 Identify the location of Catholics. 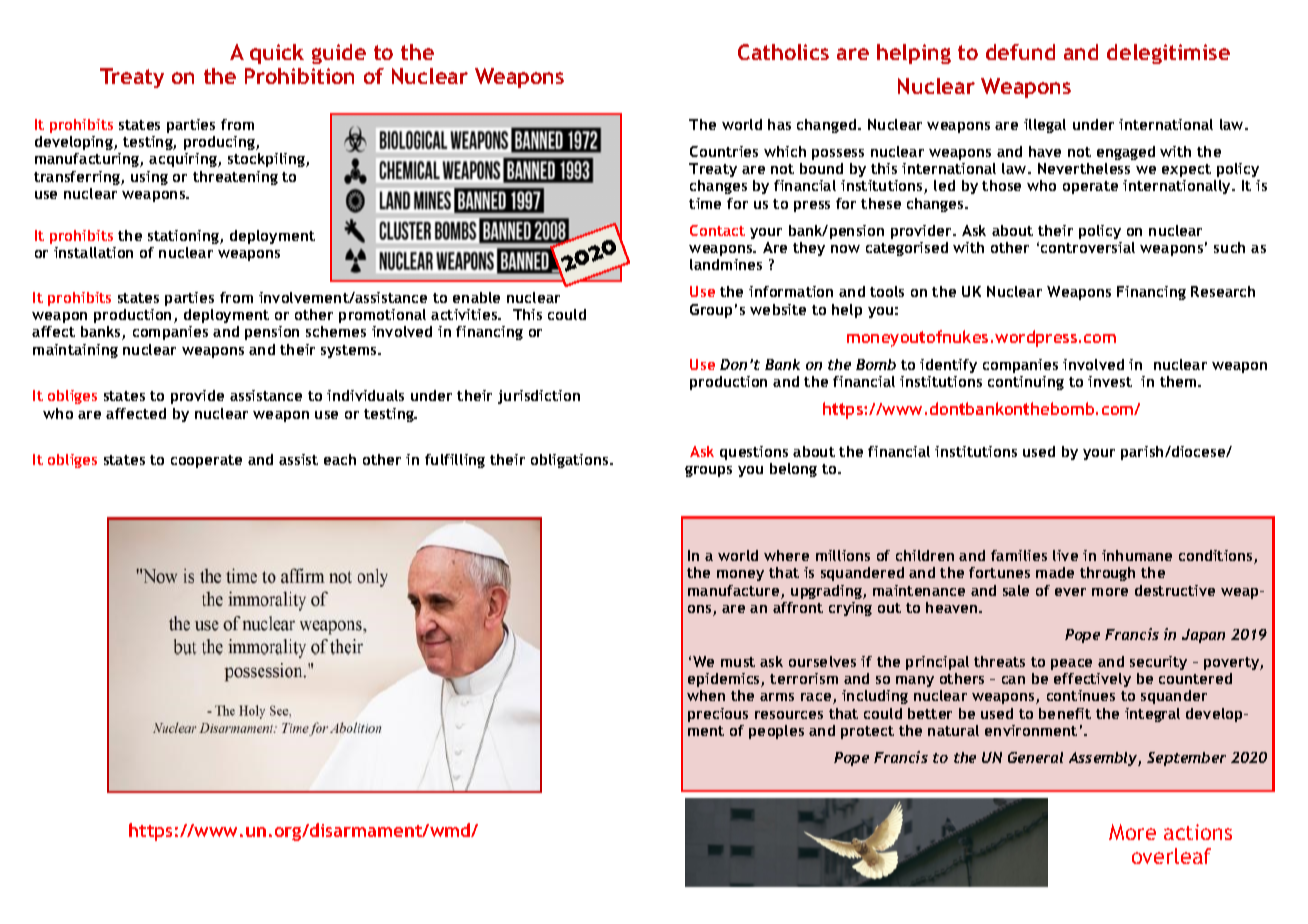
(783, 52).
